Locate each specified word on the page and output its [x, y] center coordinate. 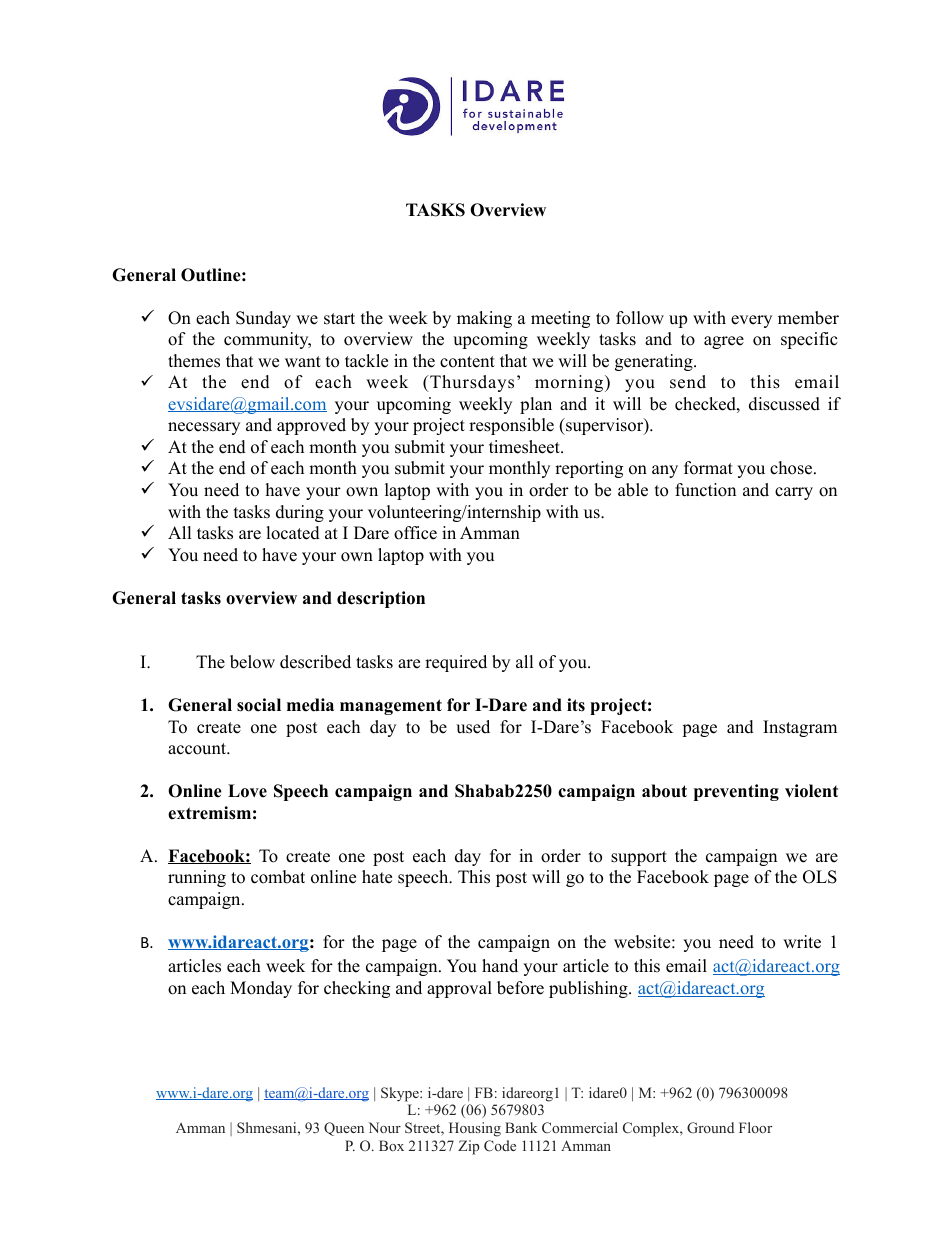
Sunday [263, 319]
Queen [344, 1129]
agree [724, 342]
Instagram [800, 728]
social [259, 705]
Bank [521, 1127]
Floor [755, 1127]
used [473, 727]
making [484, 319]
